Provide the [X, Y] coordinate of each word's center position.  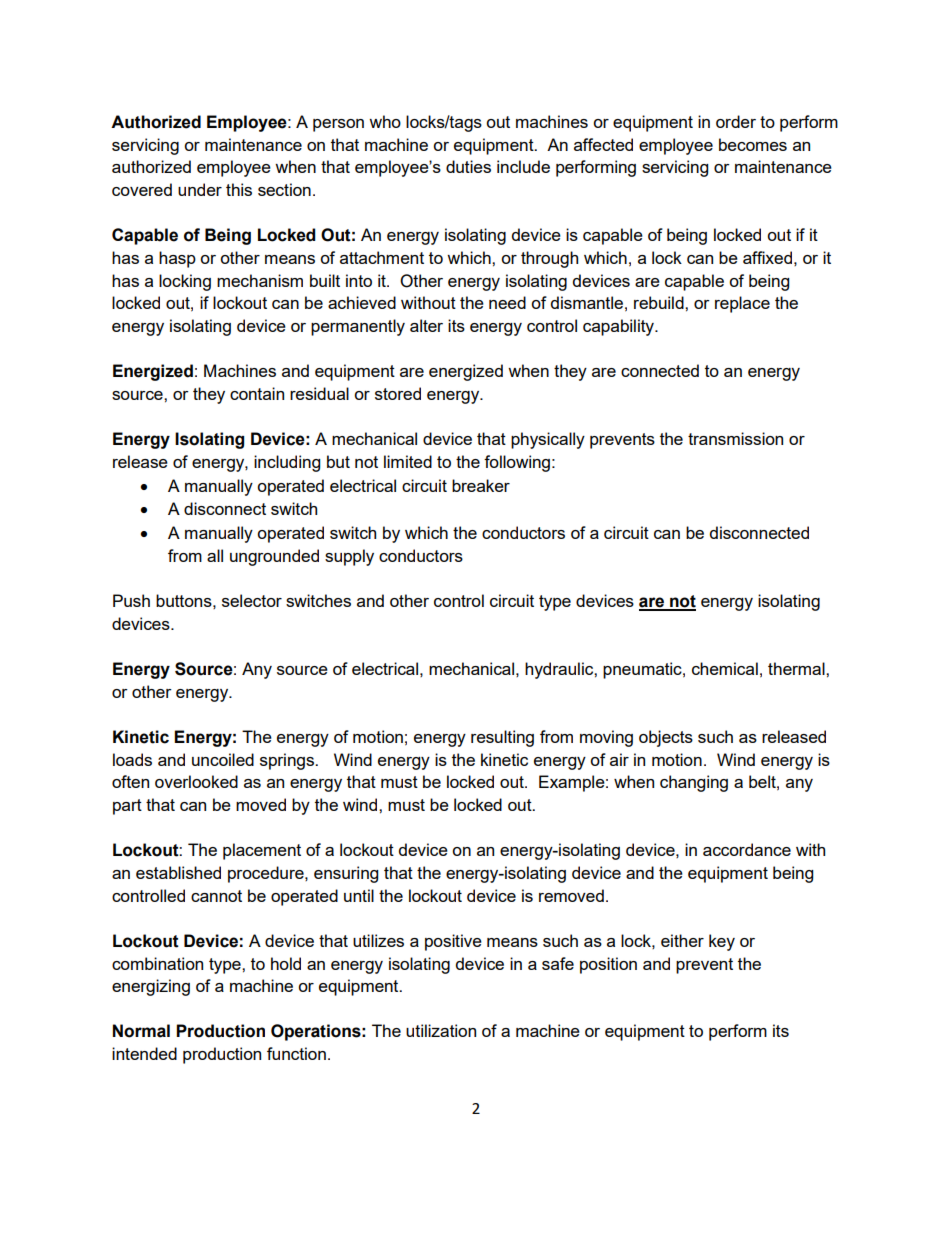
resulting [502, 738]
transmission [735, 438]
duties [468, 166]
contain [257, 393]
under [200, 189]
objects [666, 738]
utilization [441, 1030]
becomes [753, 144]
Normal [141, 1031]
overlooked [196, 781]
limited [408, 461]
